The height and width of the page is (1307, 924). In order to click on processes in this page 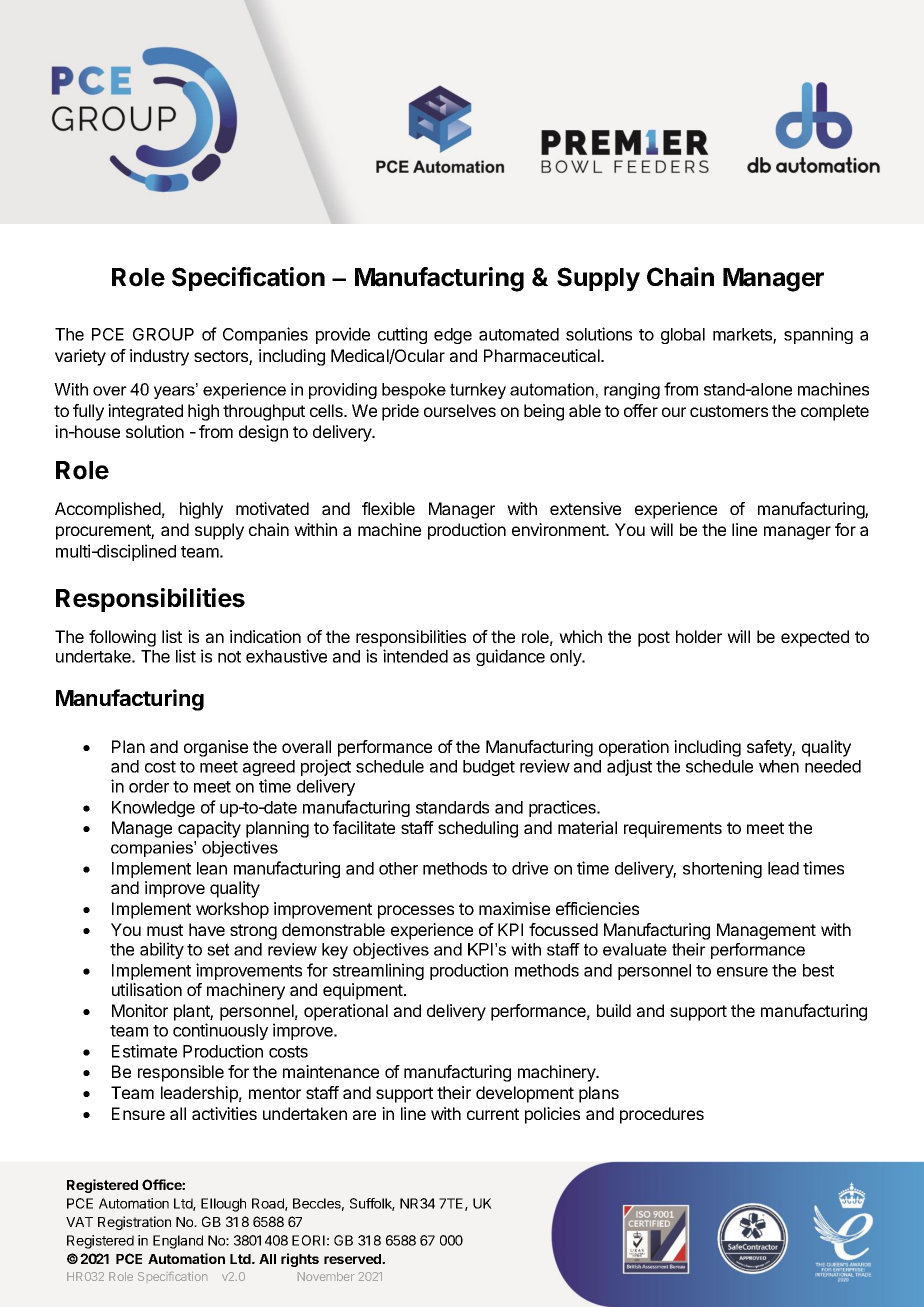, I will do `click(416, 912)`.
